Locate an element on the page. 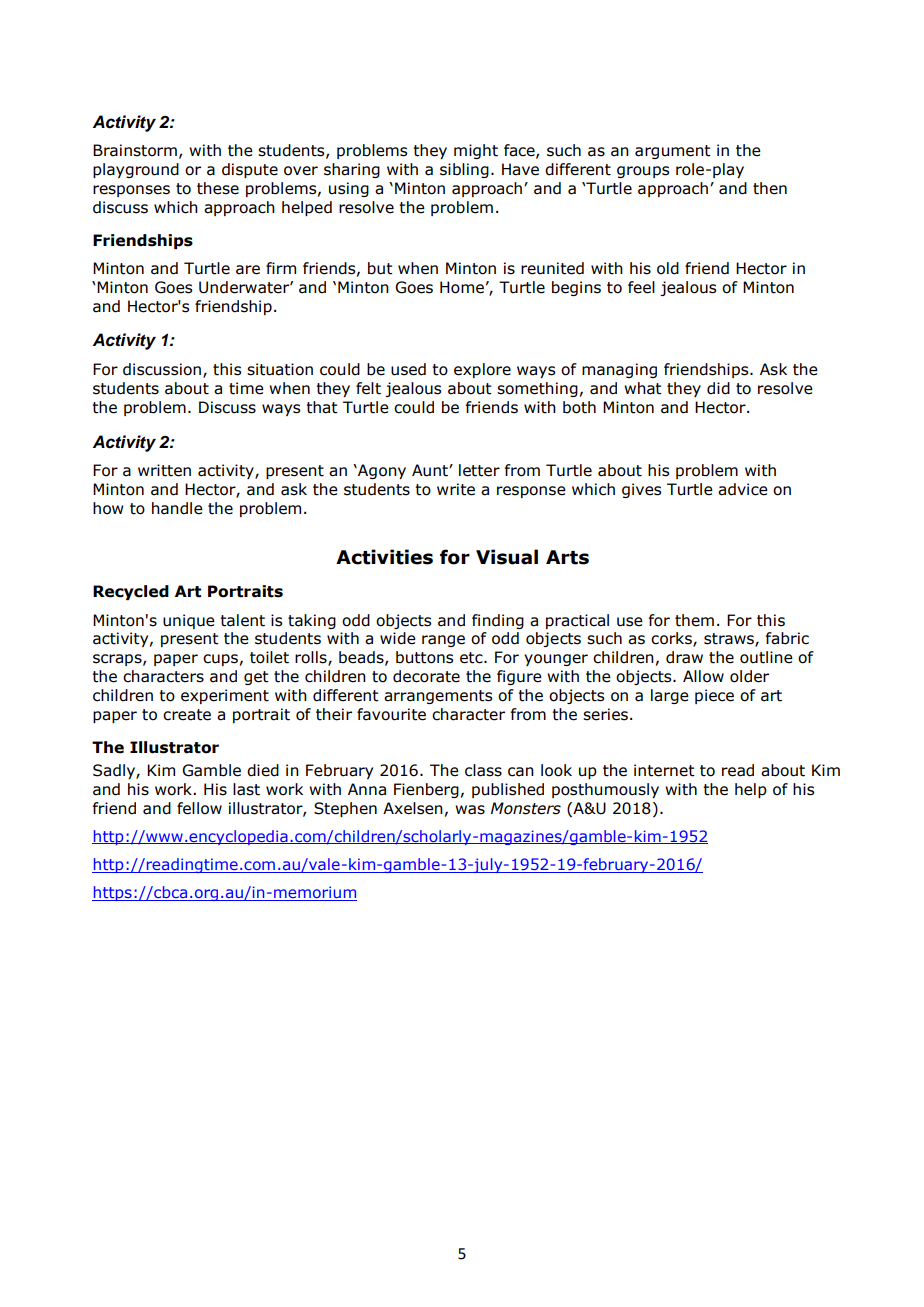 The width and height of the image is (924, 1307). these is located at coordinates (218, 188).
